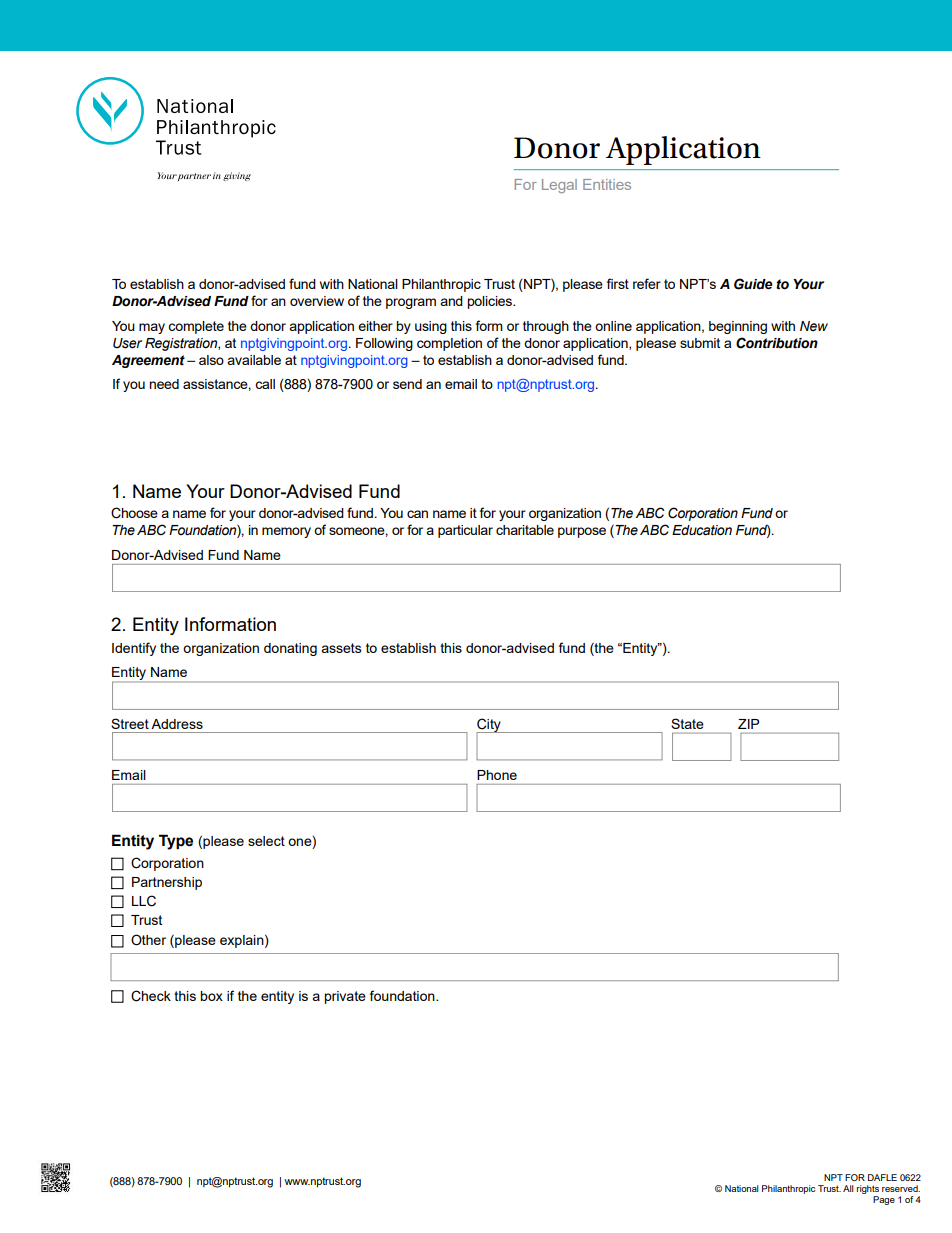  Describe the element at coordinates (317, 301) in the screenshot. I see `overview` at that location.
